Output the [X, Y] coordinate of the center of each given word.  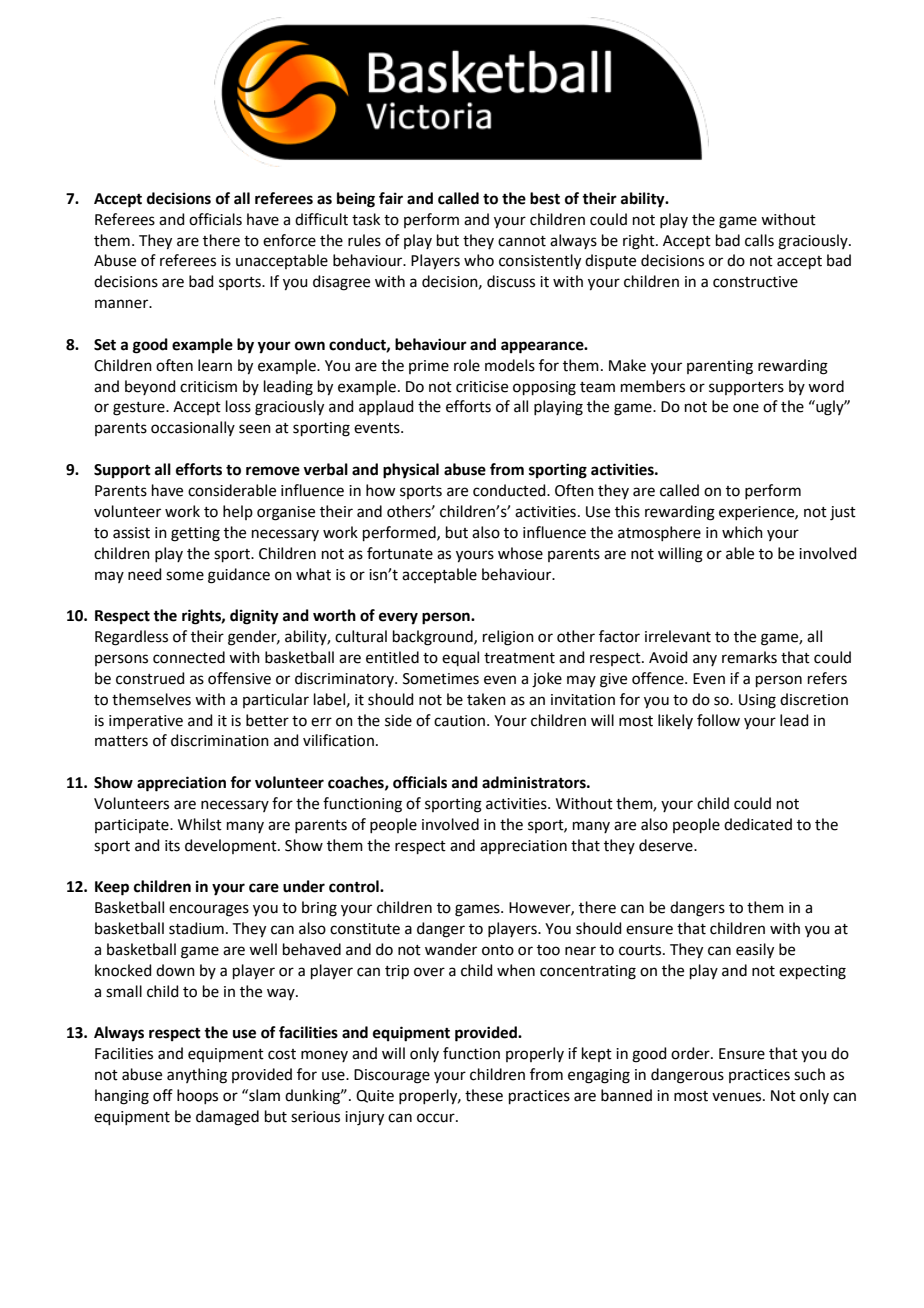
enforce [289, 240]
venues [738, 1097]
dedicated [758, 824]
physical [411, 471]
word [826, 386]
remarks [749, 657]
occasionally [193, 428]
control [355, 886]
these [484, 1095]
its [172, 846]
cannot [522, 241]
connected [189, 657]
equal [460, 658]
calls [759, 240]
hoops [197, 1096]
